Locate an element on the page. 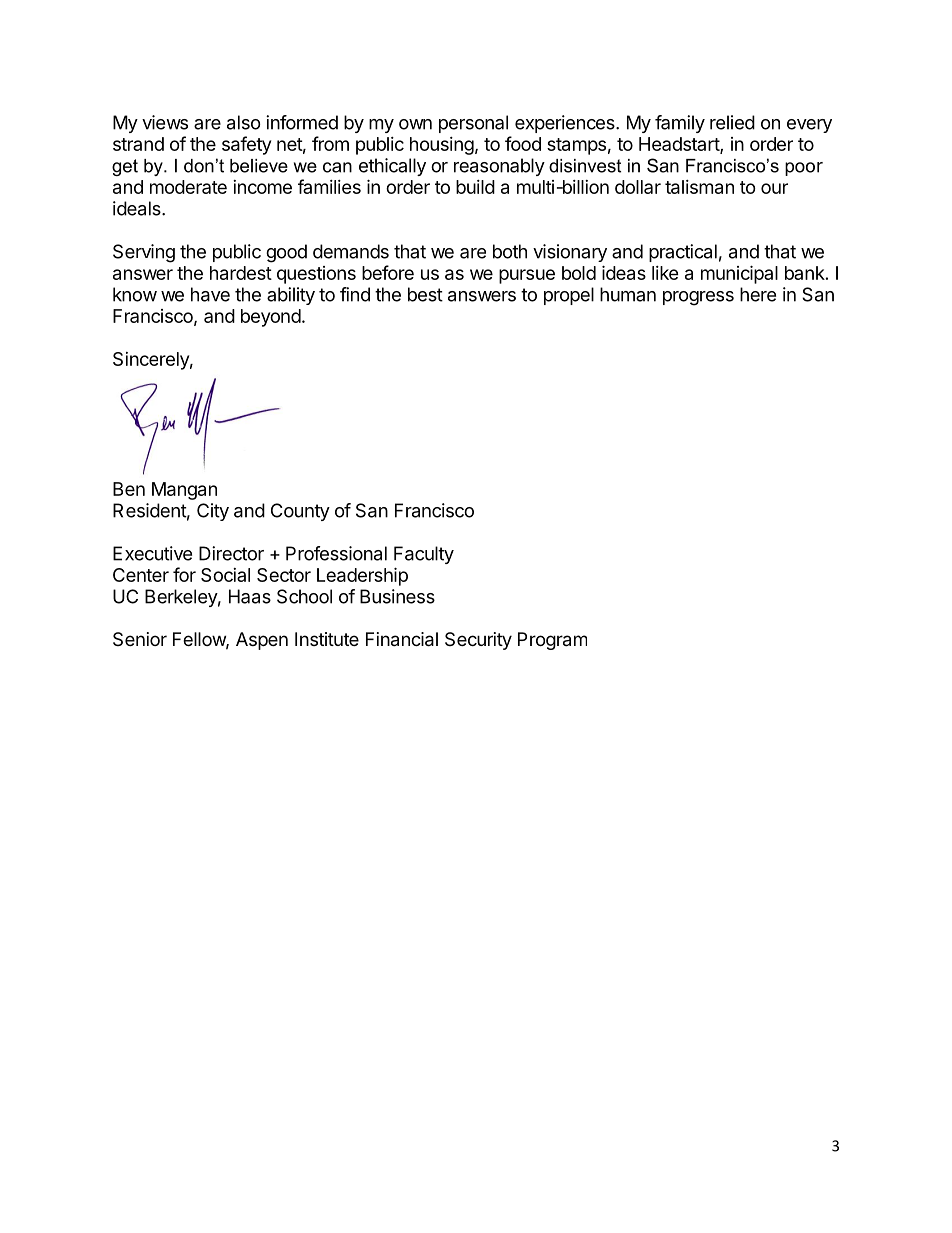  safety is located at coordinates (246, 145).
